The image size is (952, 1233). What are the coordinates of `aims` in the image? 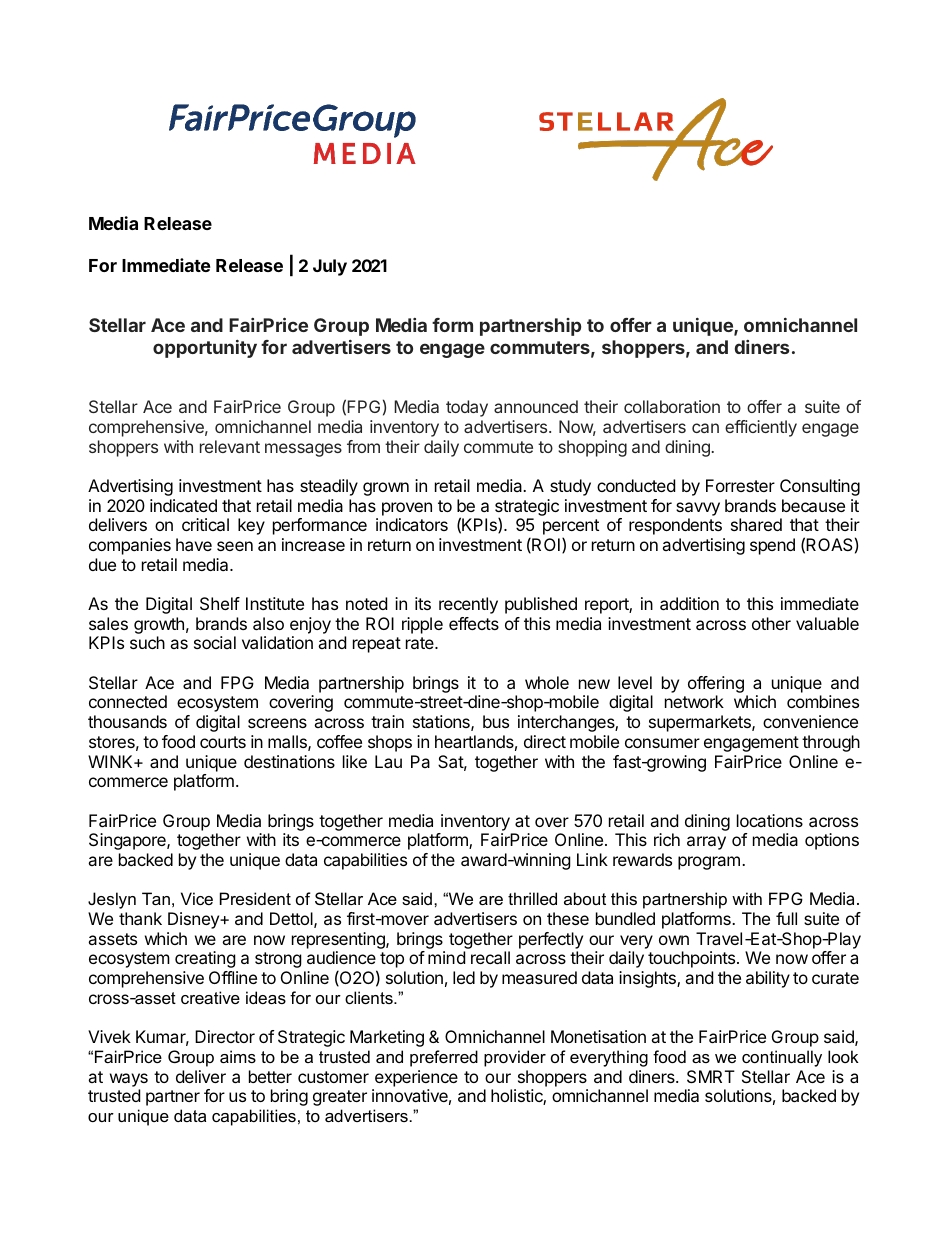 It's located at (238, 1056).
